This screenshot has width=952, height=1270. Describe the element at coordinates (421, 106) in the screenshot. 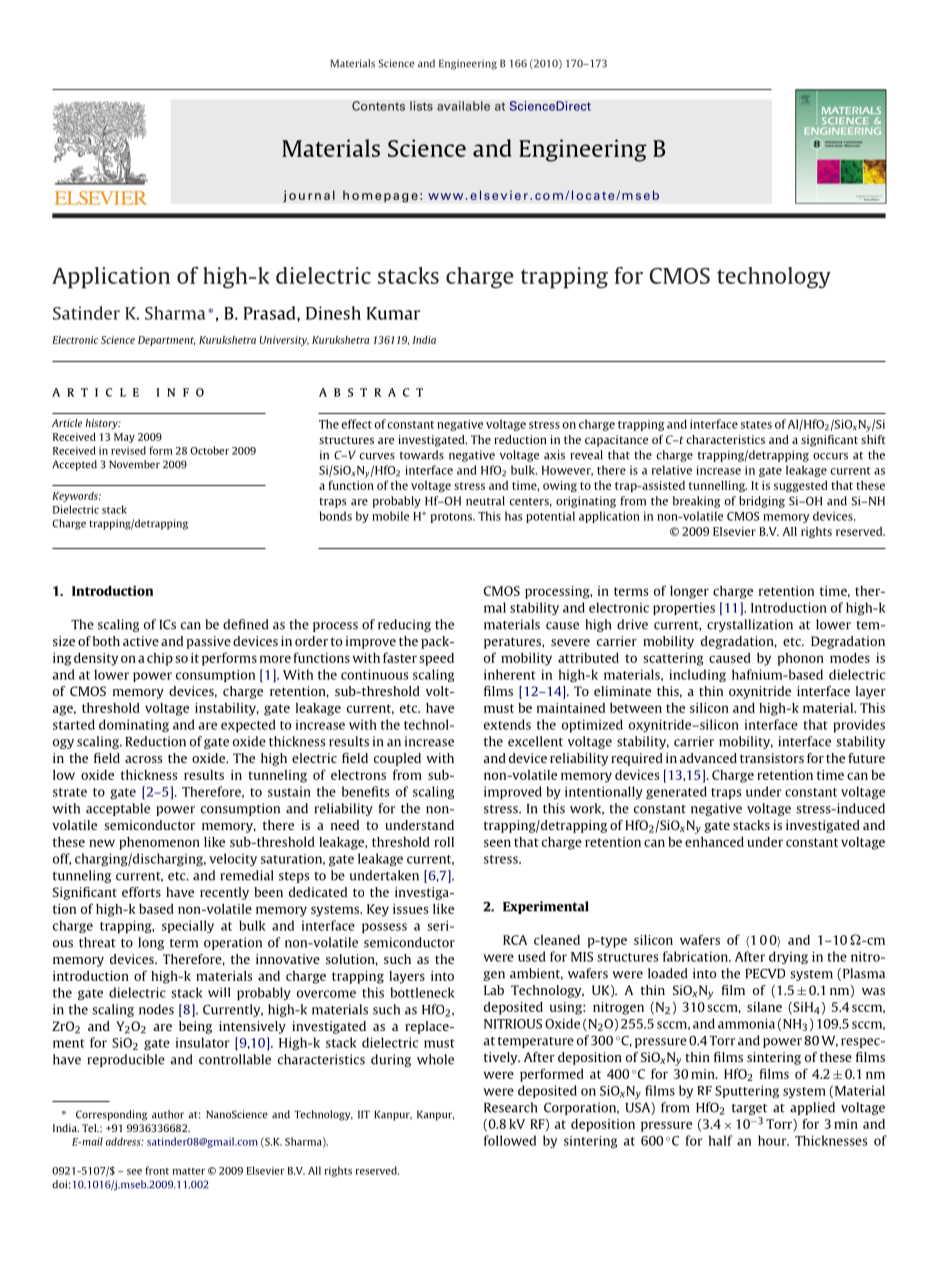

I see `lists` at that location.
